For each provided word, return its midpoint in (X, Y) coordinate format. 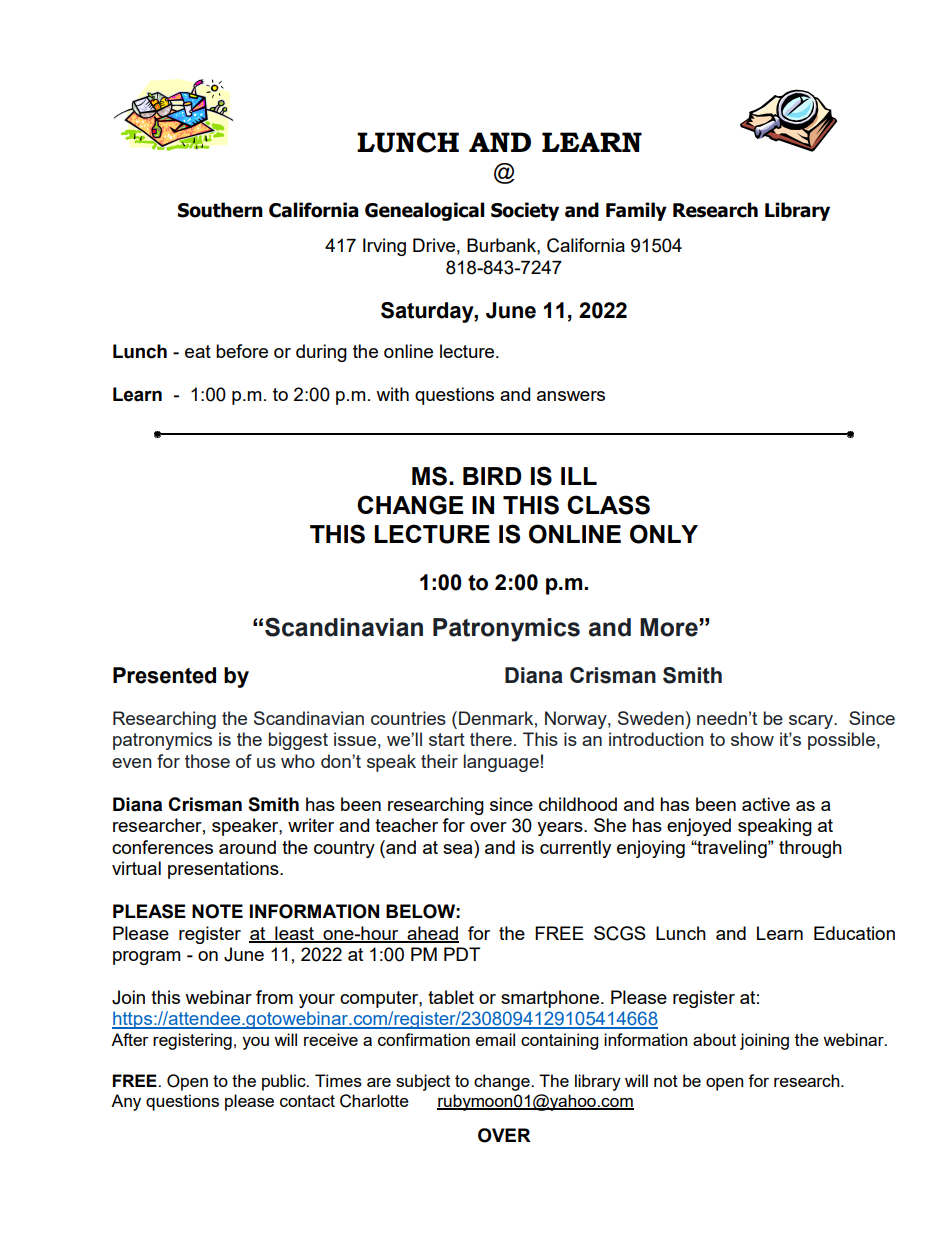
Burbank (502, 245)
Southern (220, 210)
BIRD (492, 476)
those (207, 761)
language (501, 763)
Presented (164, 675)
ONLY (664, 534)
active (766, 804)
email (495, 1039)
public (285, 1082)
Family (636, 211)
